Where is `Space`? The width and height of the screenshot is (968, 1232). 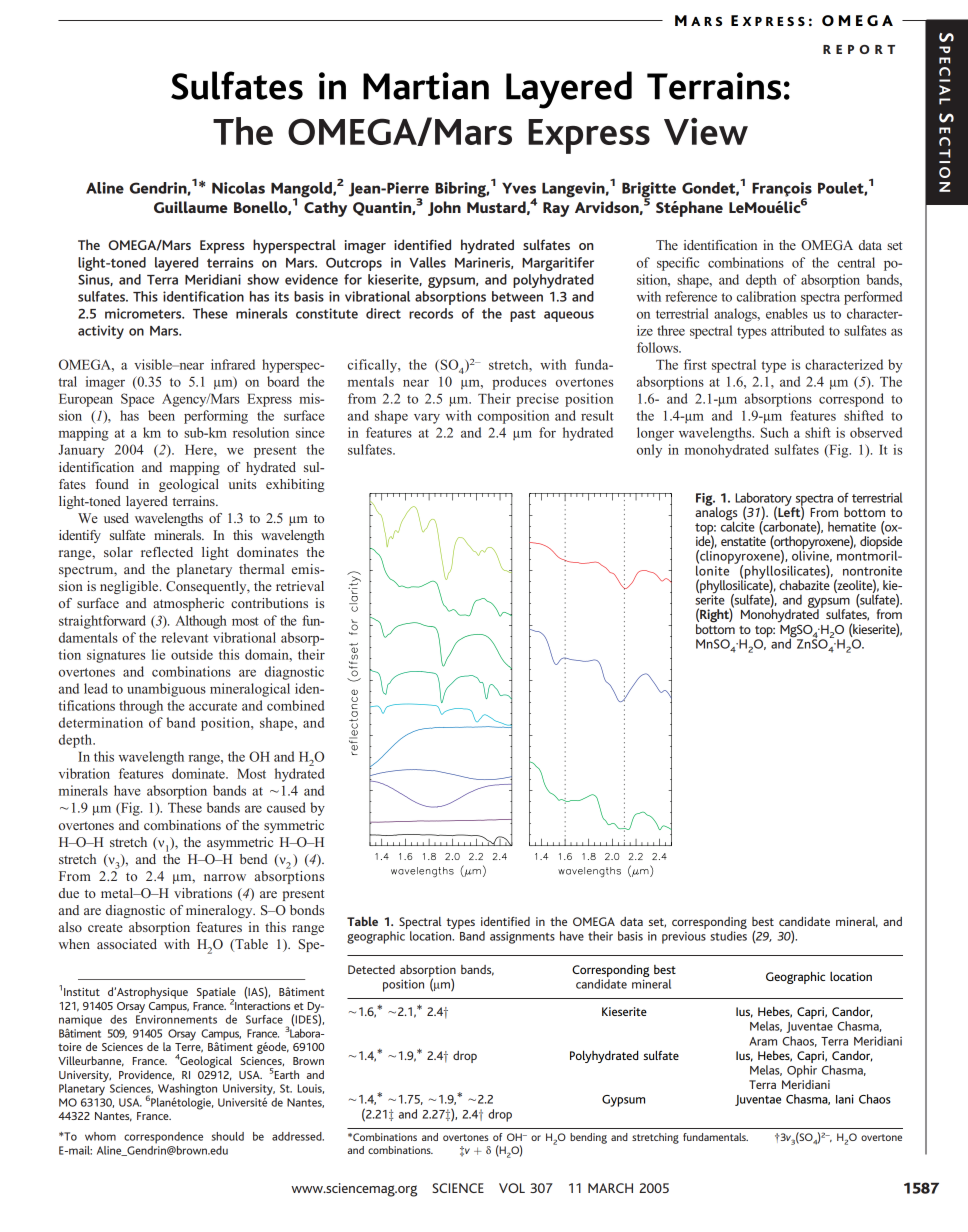 Space is located at coordinates (137, 400).
